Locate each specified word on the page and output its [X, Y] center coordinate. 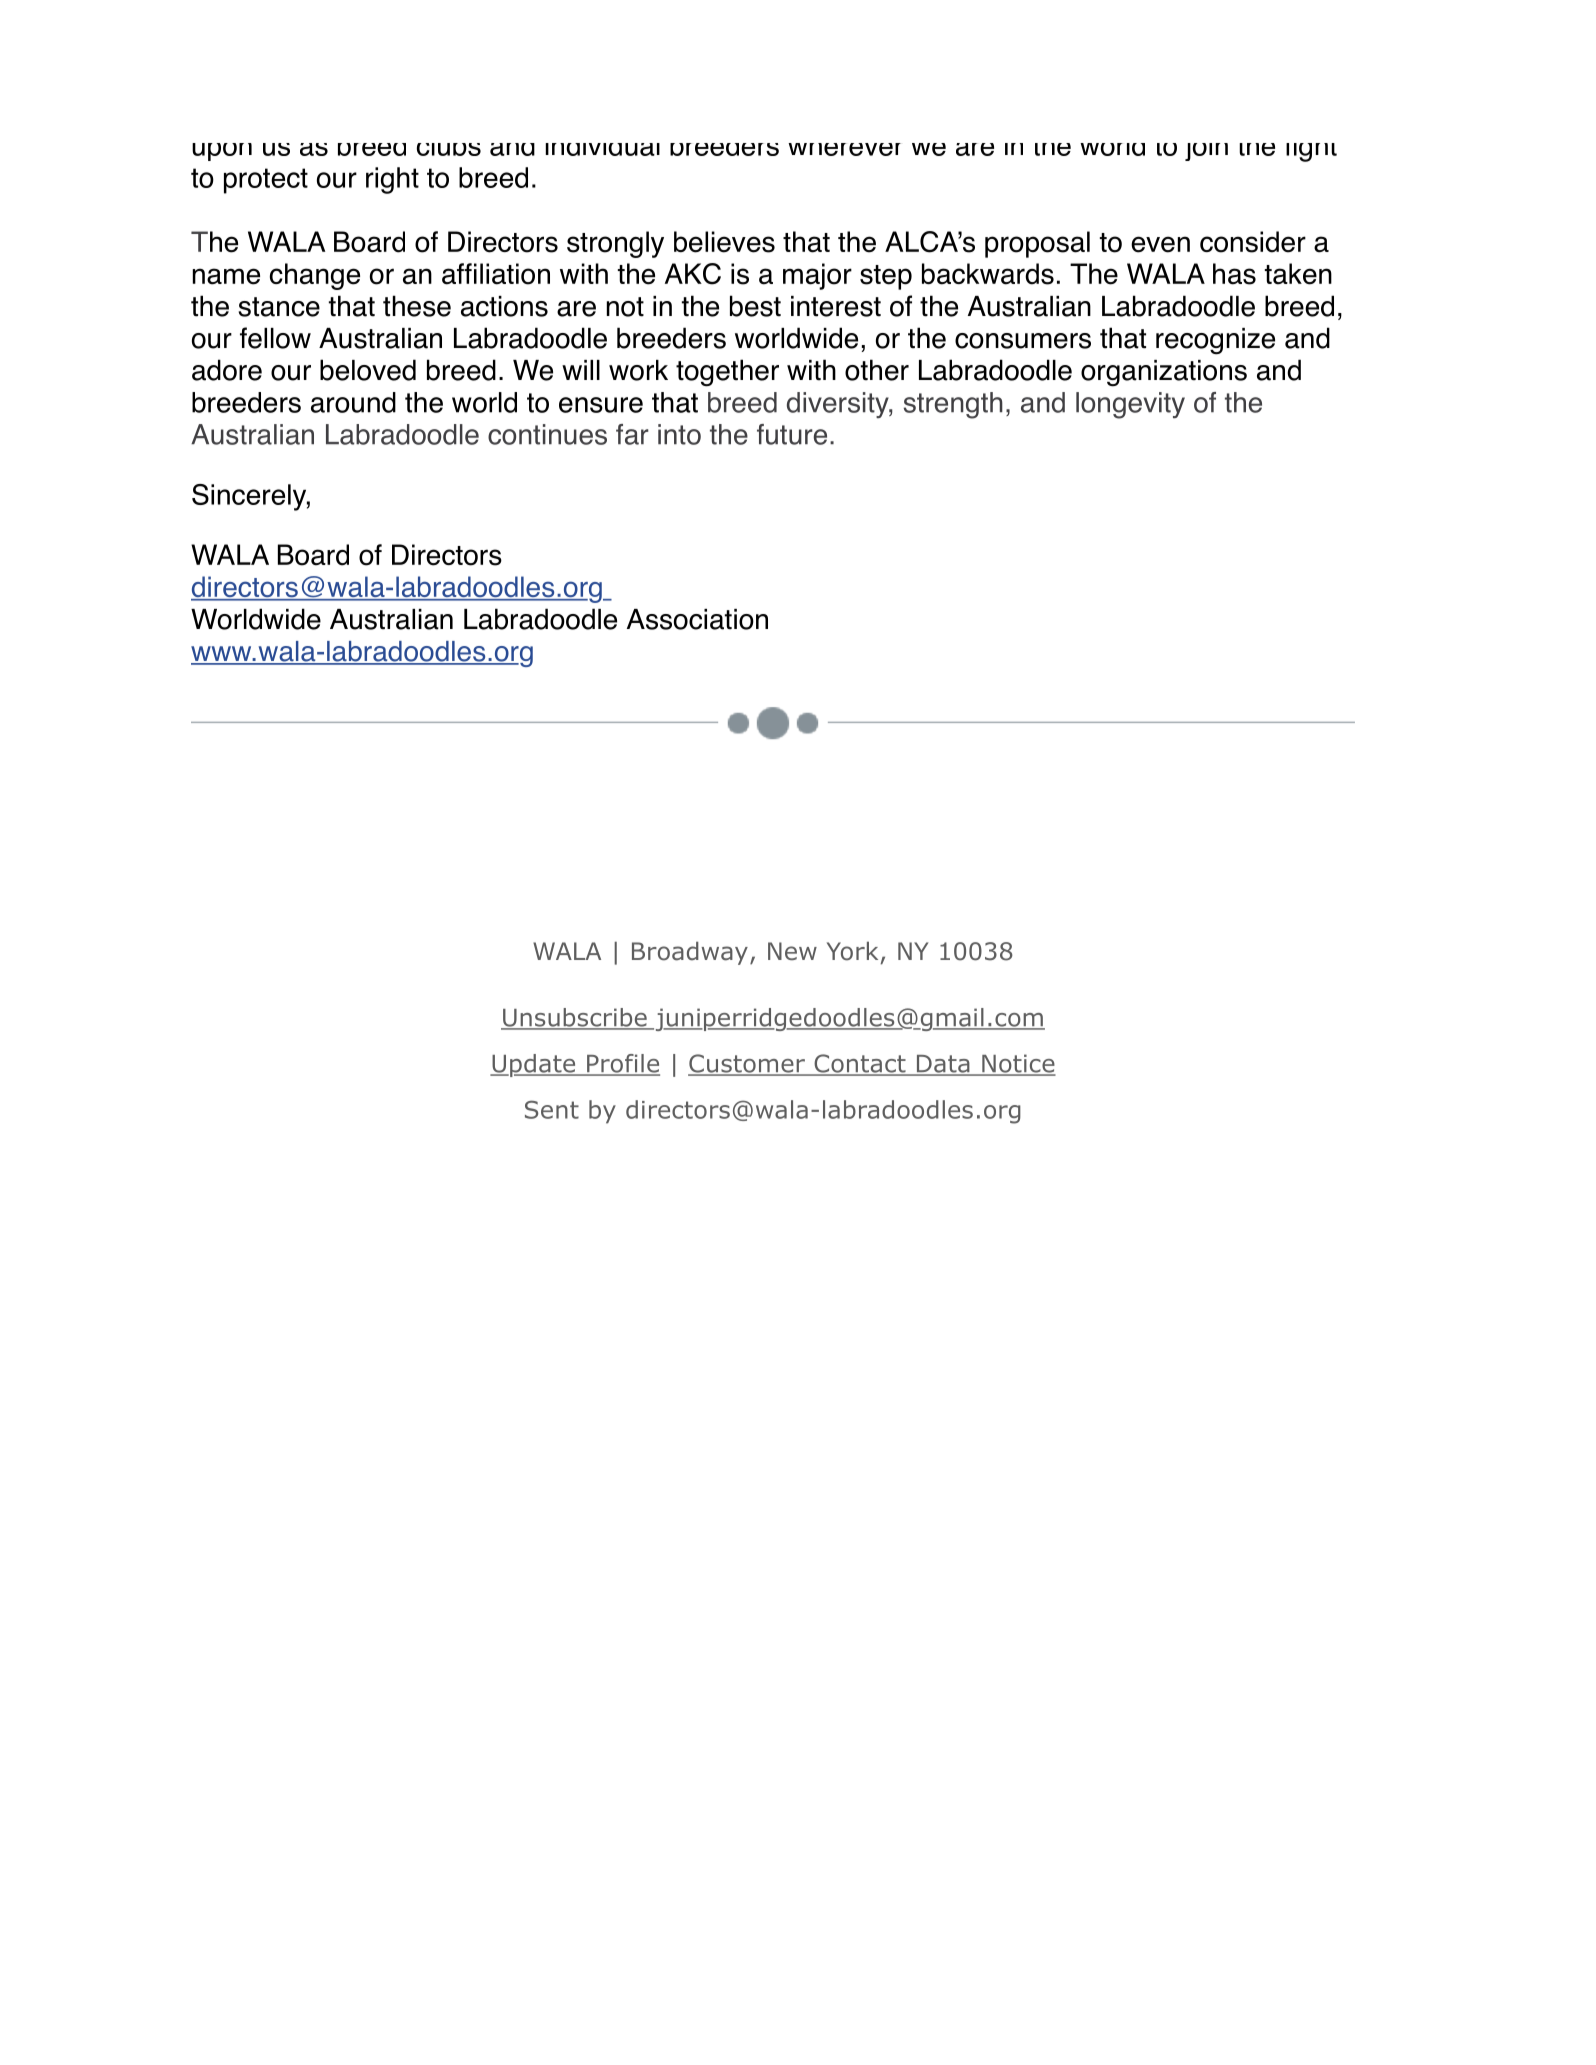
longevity [1130, 405]
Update [534, 1065]
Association [697, 619]
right [392, 180]
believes [724, 242]
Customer [747, 1064]
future [792, 434]
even [1160, 244]
